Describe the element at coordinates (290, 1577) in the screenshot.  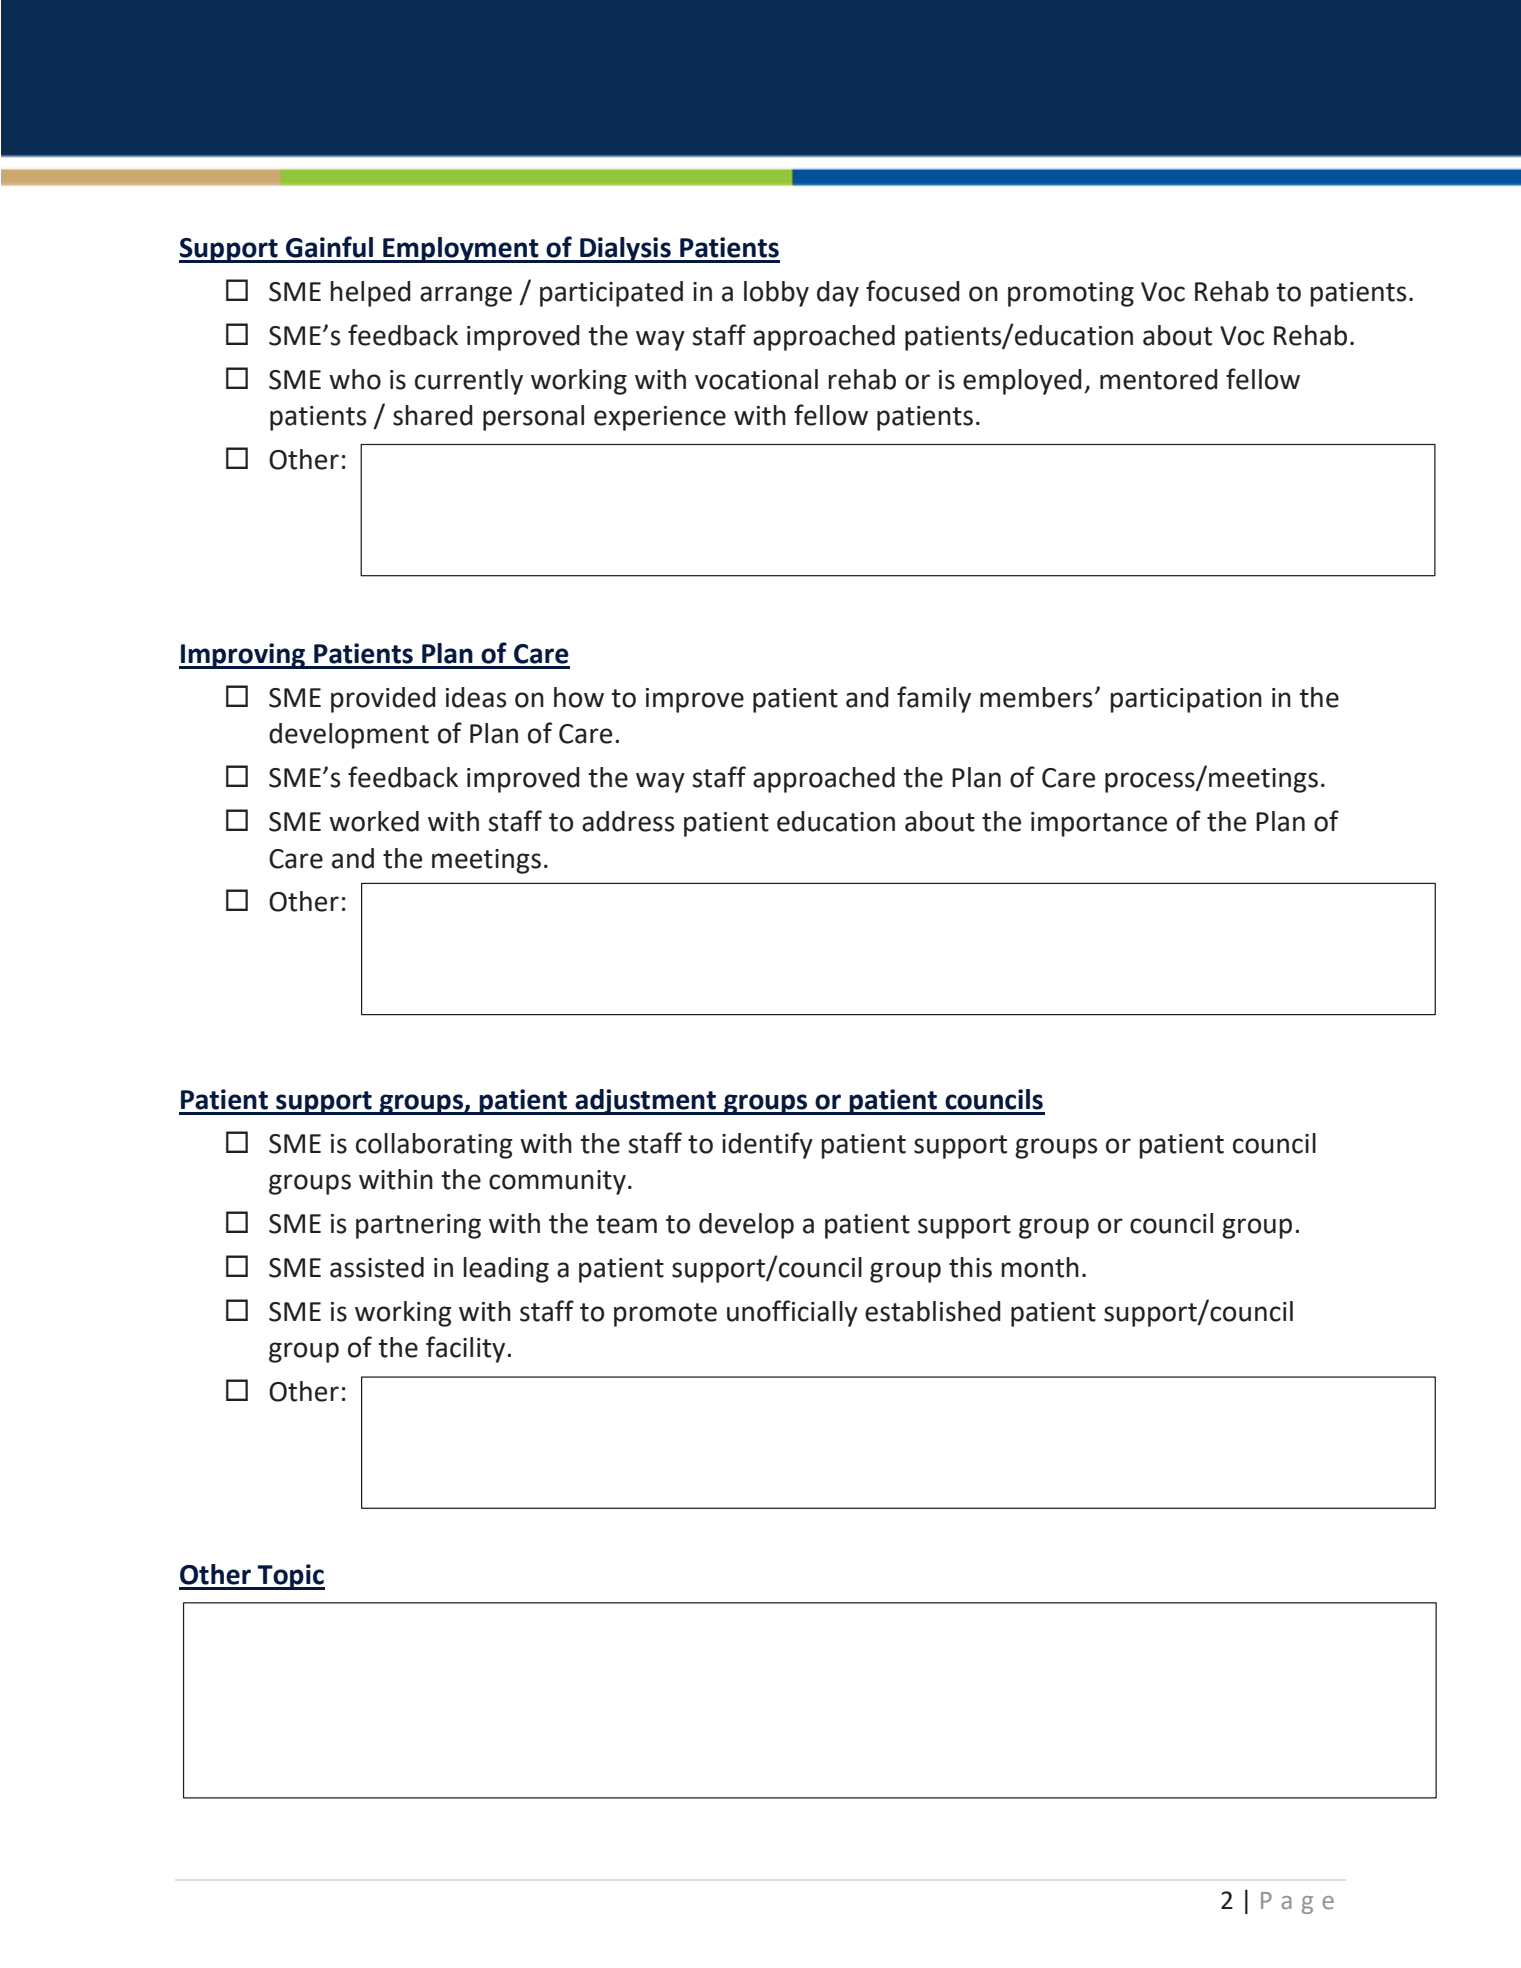
I see `Topic` at that location.
